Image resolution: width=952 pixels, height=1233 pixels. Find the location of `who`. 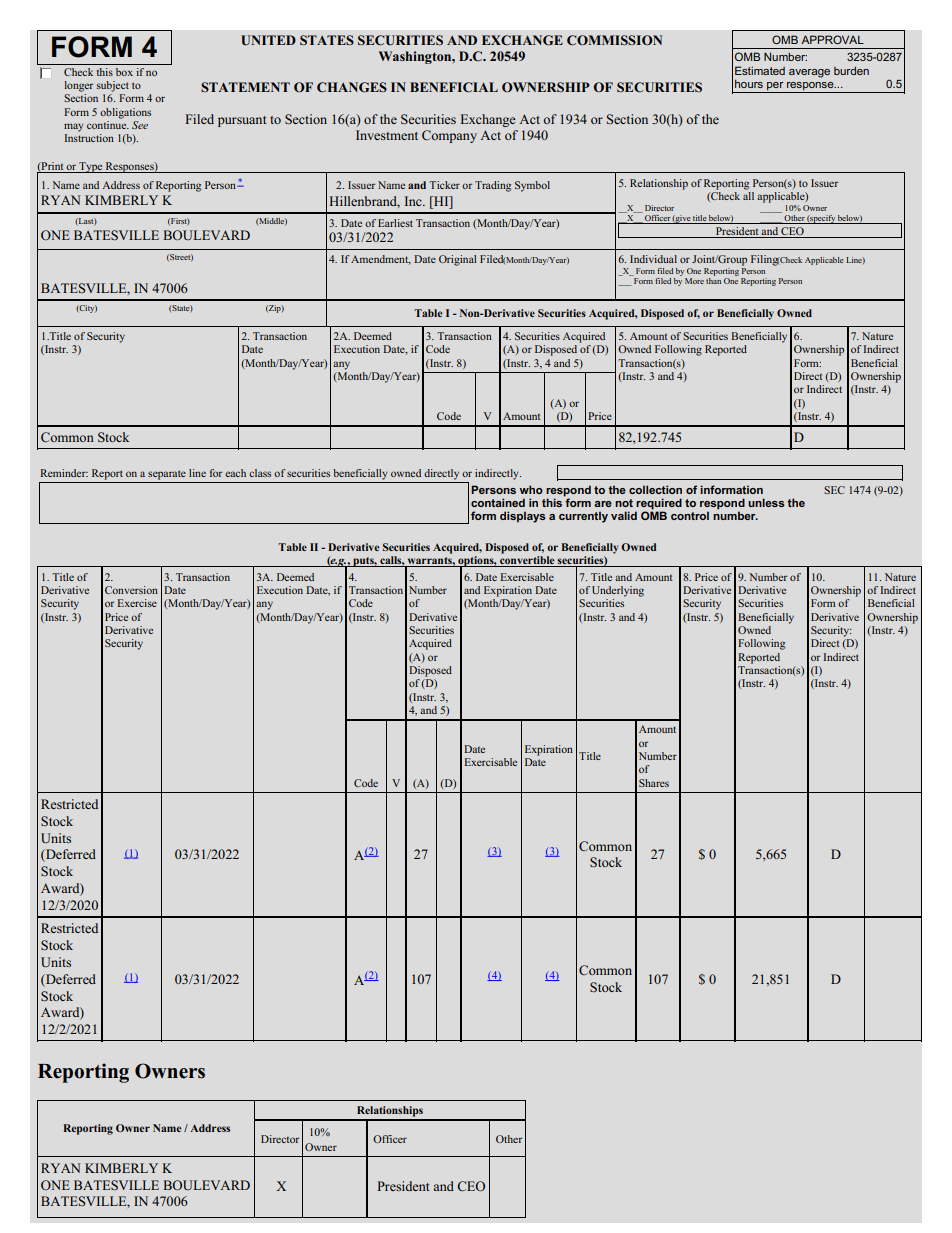

who is located at coordinates (531, 489).
